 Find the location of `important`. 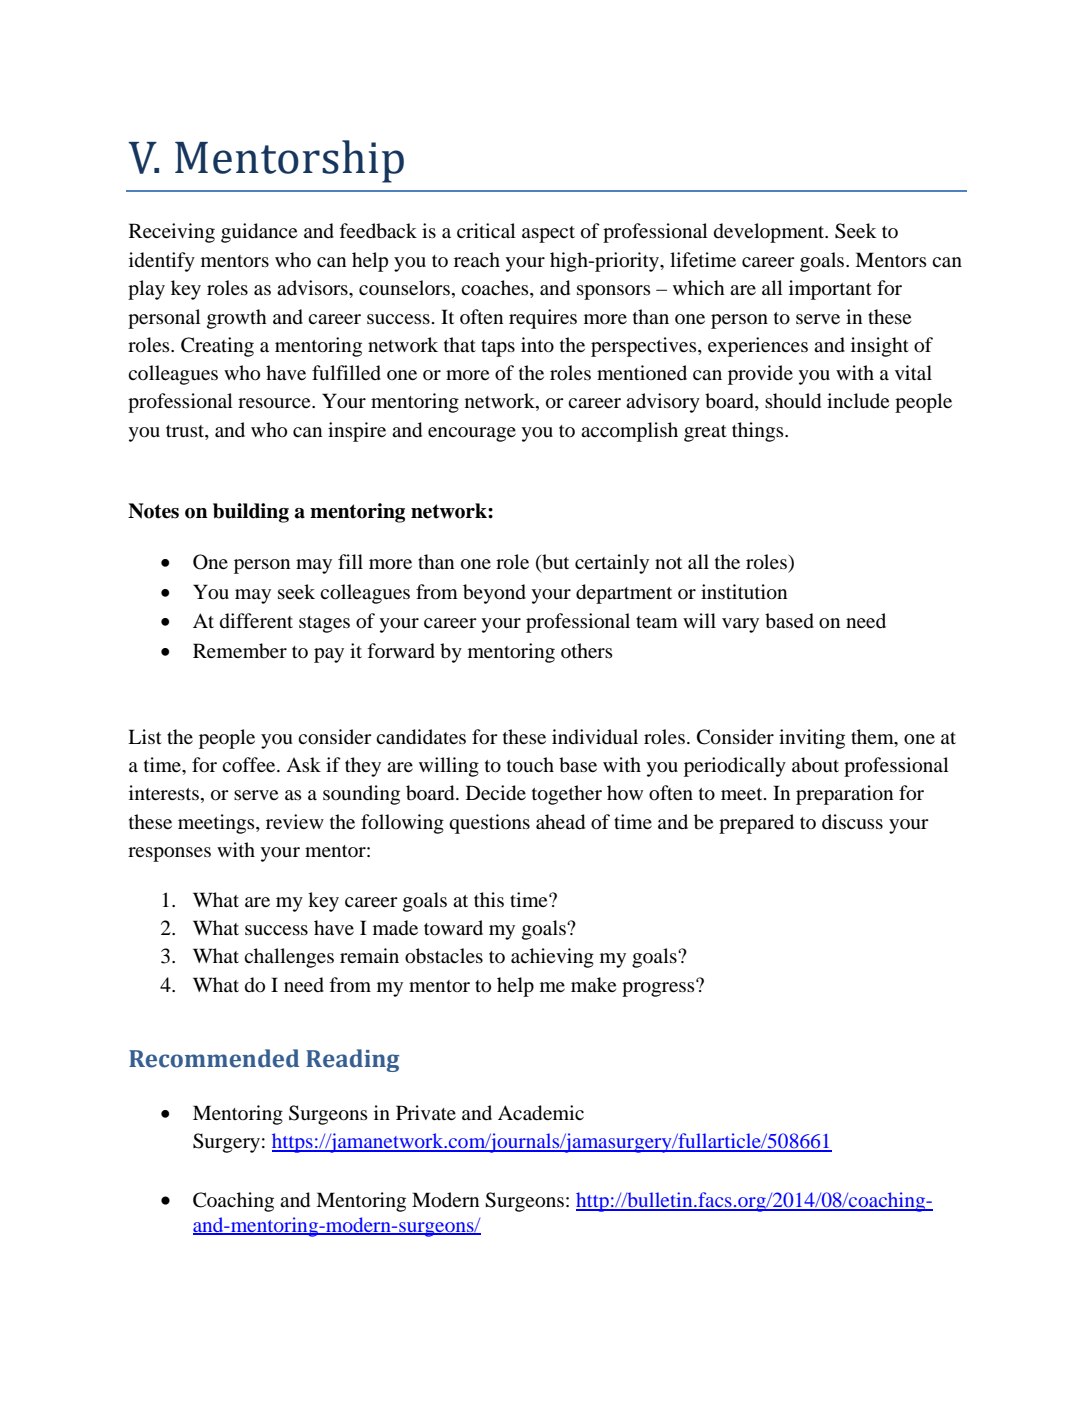

important is located at coordinates (830, 290).
